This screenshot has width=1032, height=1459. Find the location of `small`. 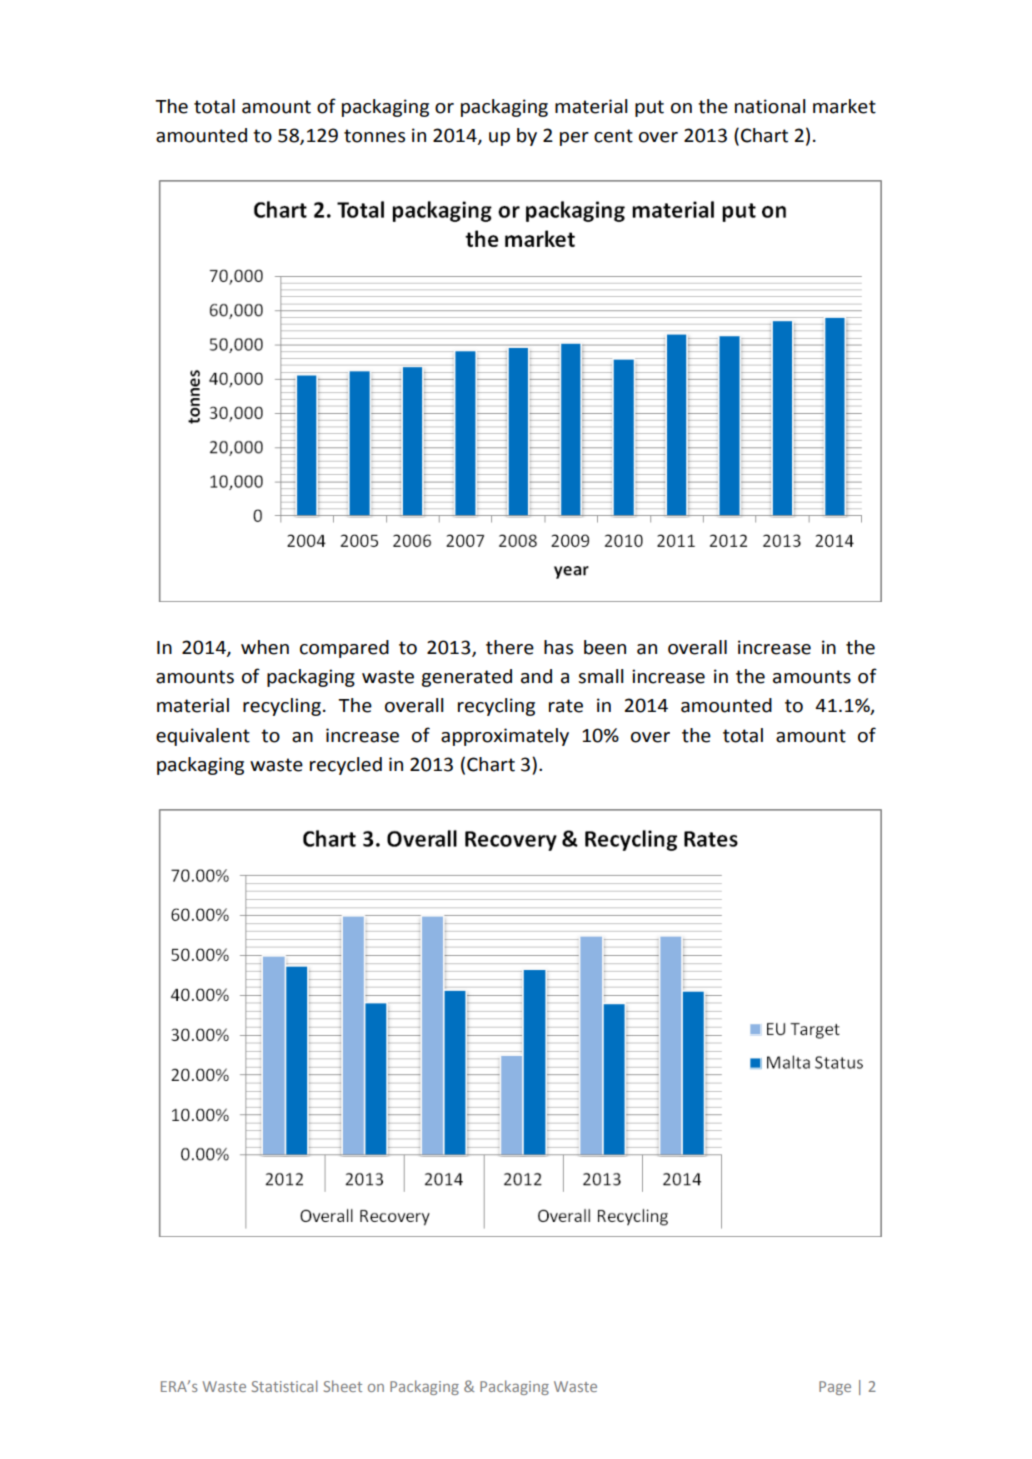

small is located at coordinates (601, 676).
